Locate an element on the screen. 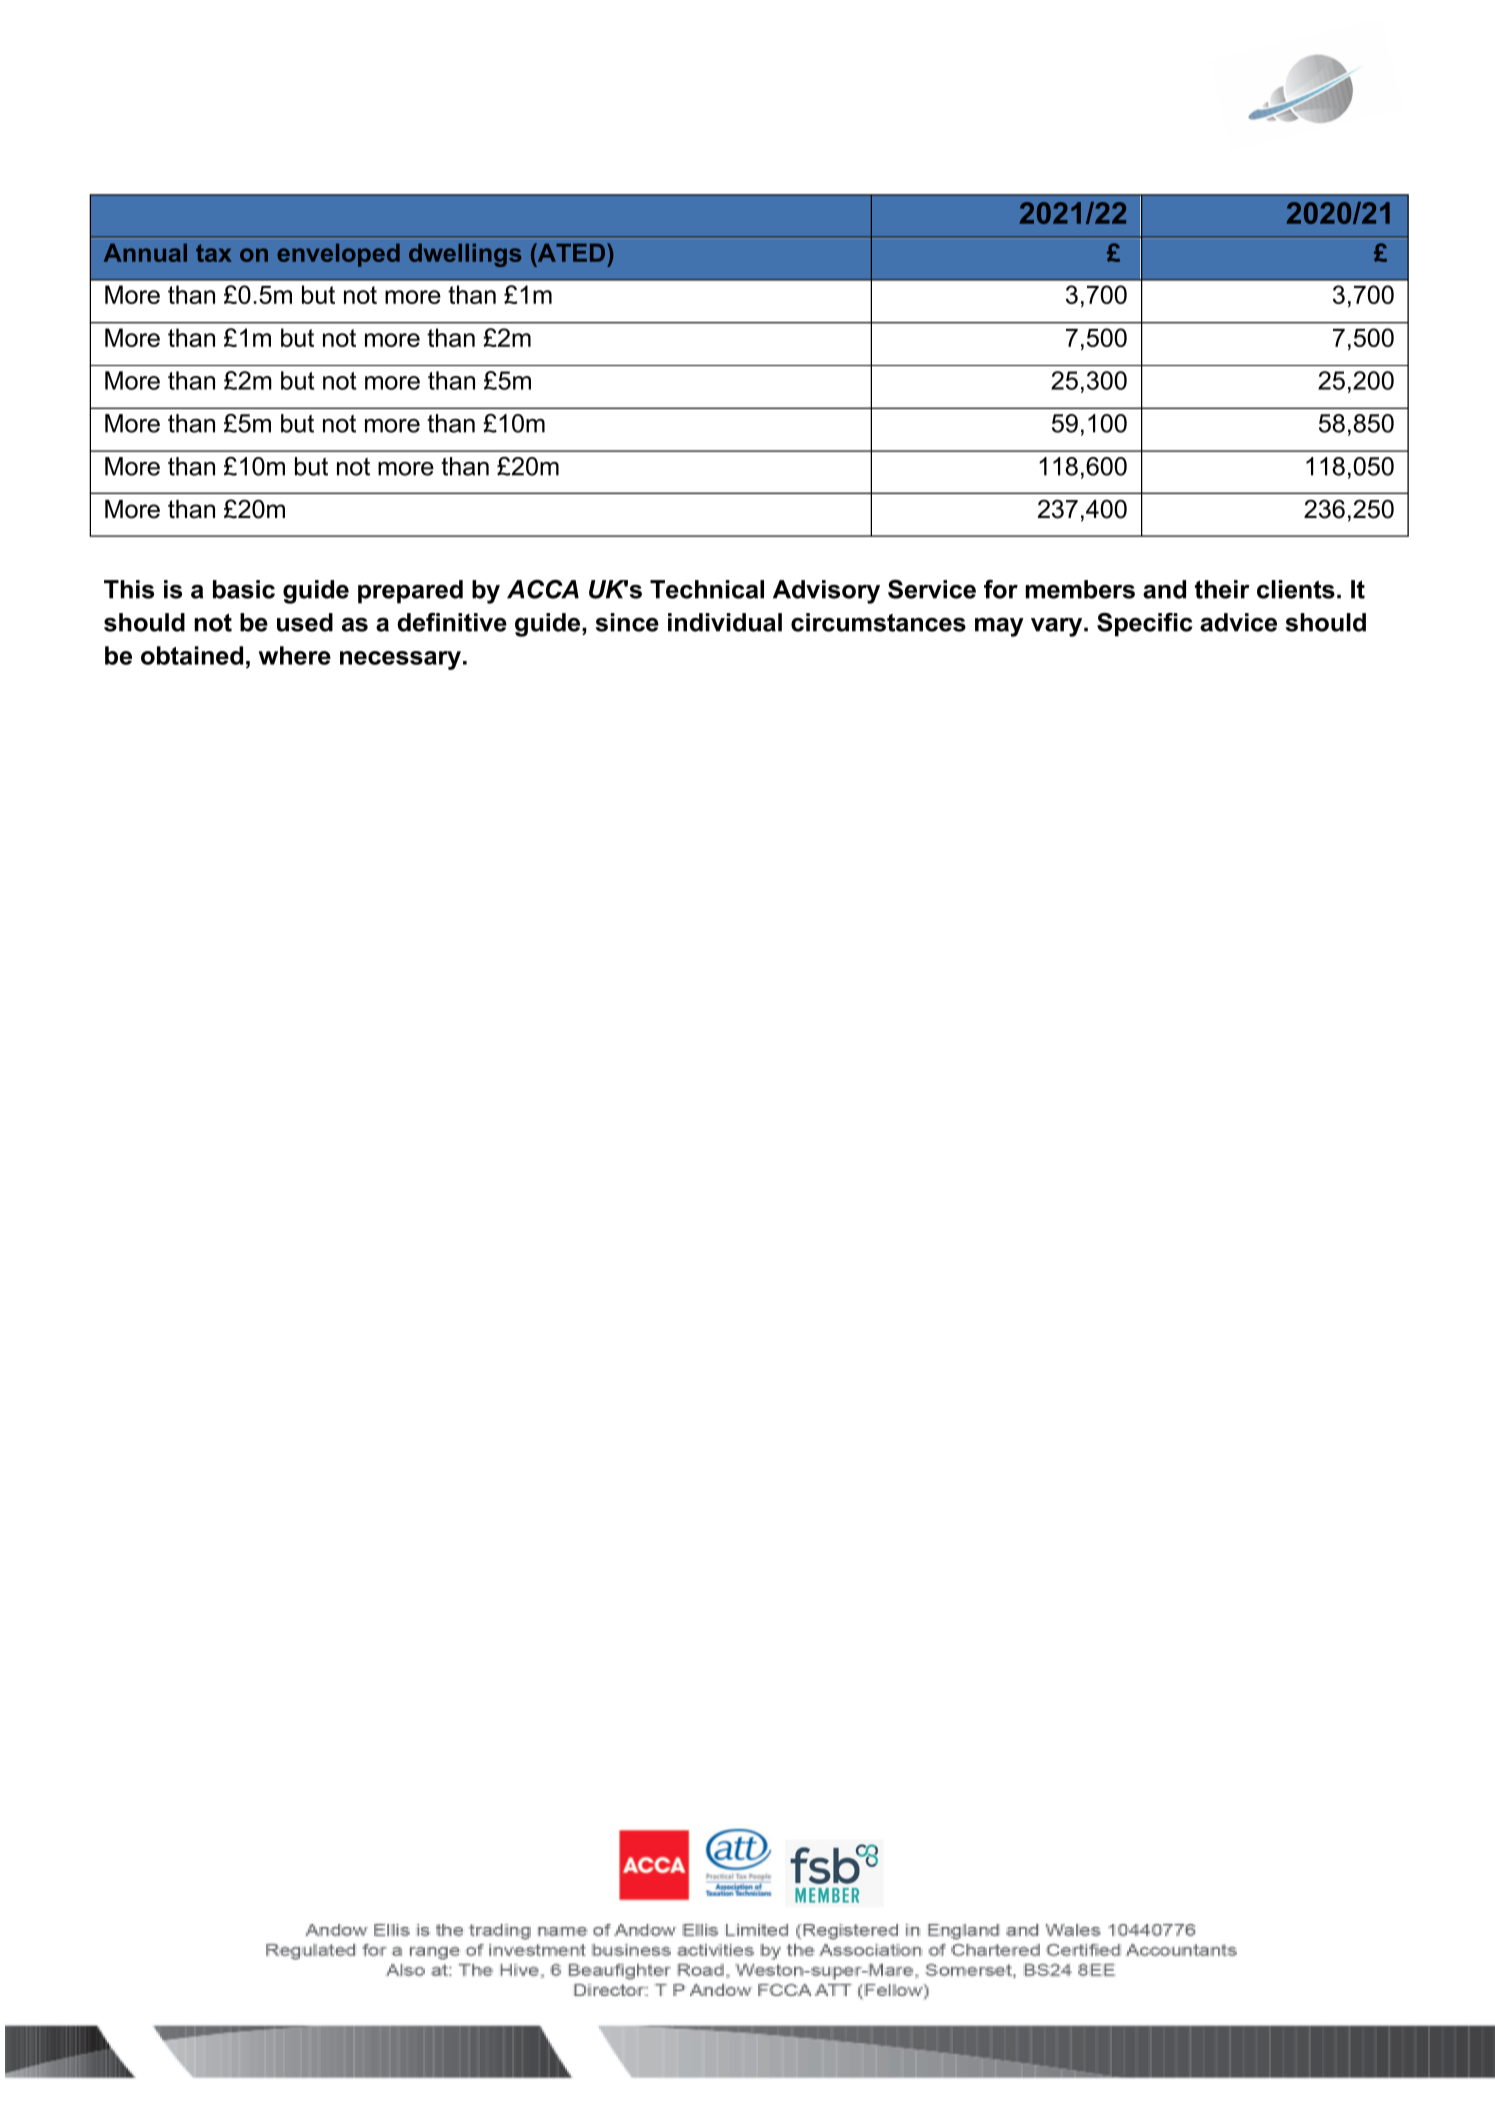 This screenshot has height=2116, width=1495. basic is located at coordinates (244, 589).
